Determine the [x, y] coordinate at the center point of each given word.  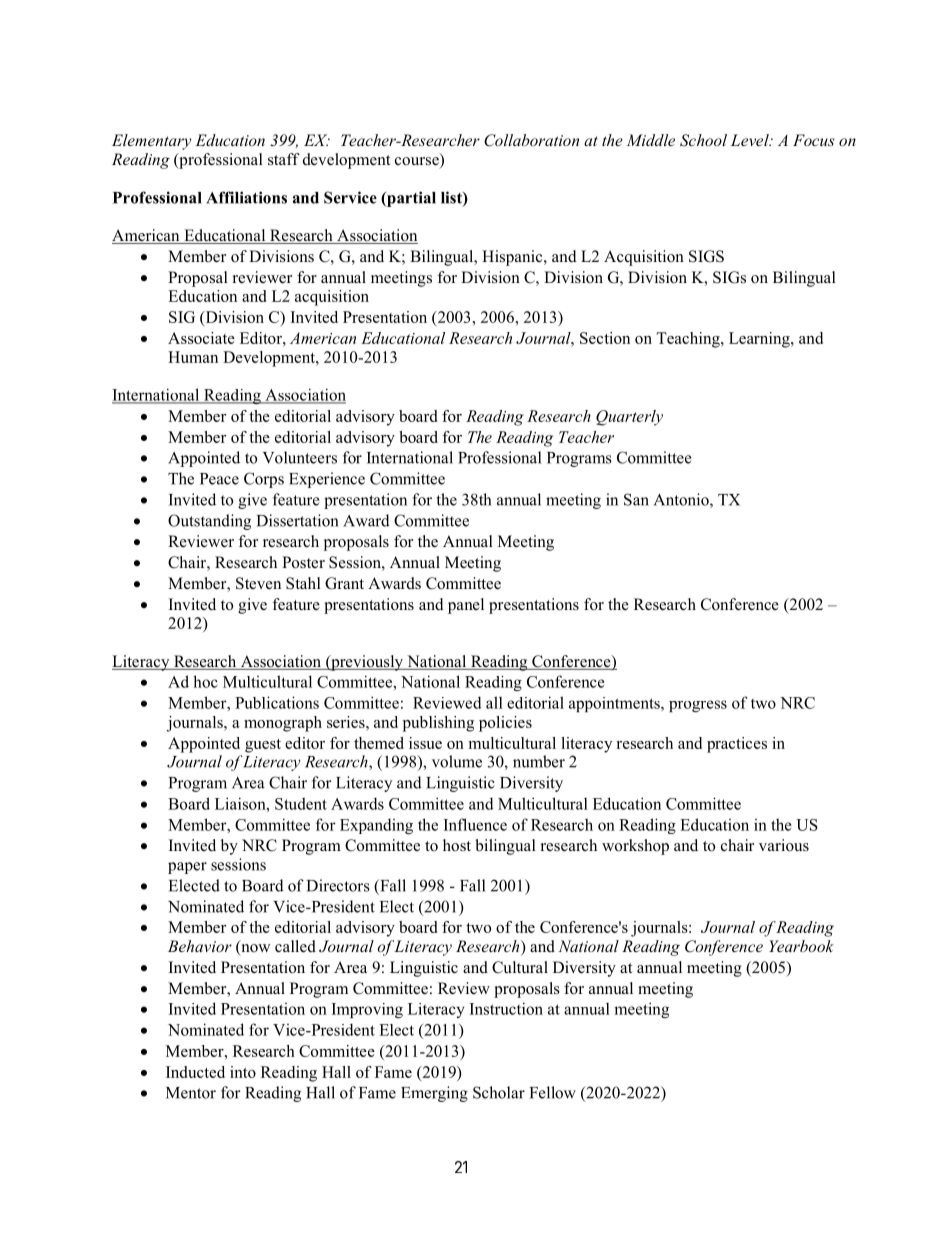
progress [698, 706]
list [452, 198]
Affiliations [246, 197]
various [784, 845]
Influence [475, 824]
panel [466, 606]
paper [187, 868]
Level [751, 140]
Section [605, 338]
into [243, 1072]
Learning [760, 340]
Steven [258, 583]
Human [193, 357]
